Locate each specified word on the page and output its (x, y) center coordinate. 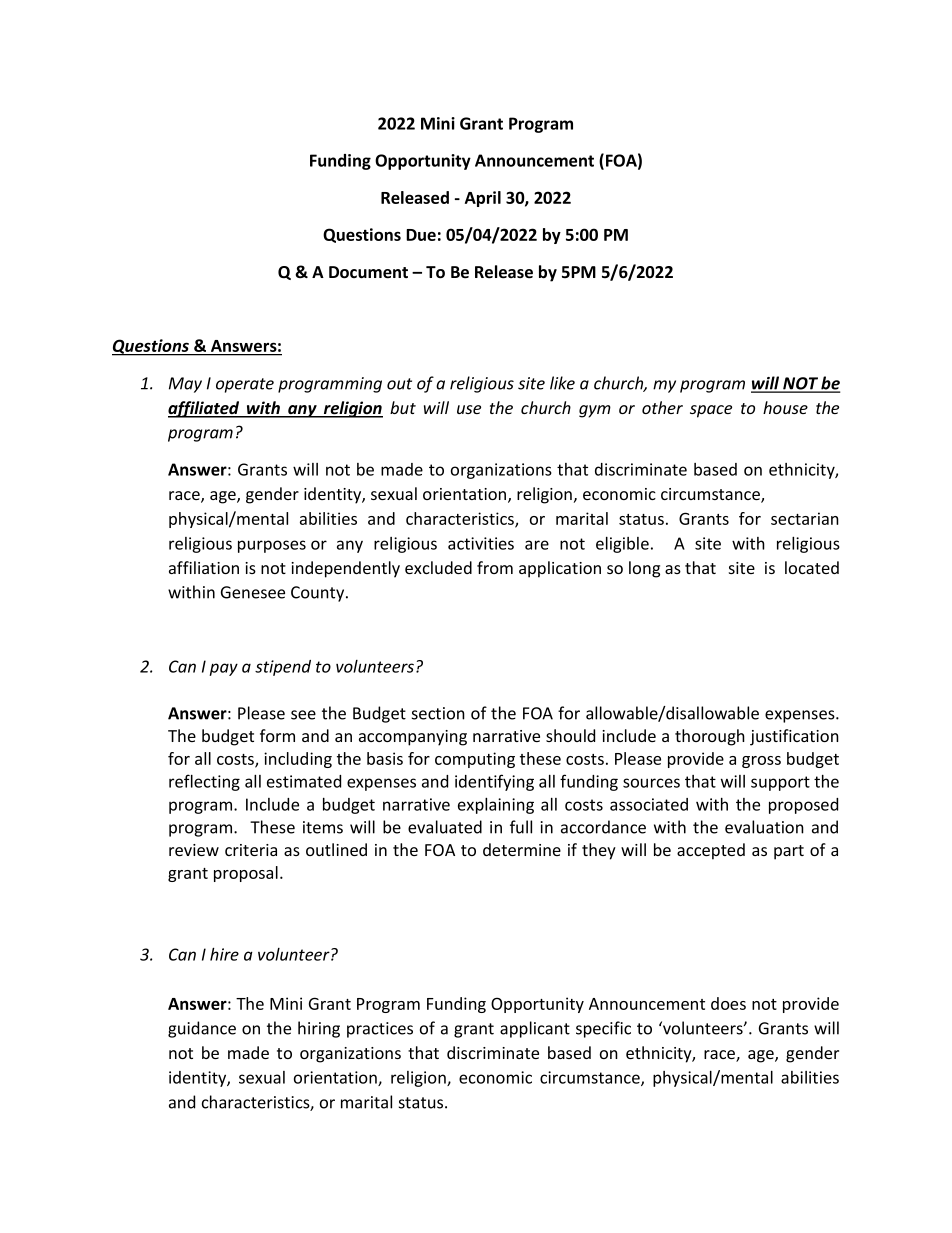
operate (245, 385)
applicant (535, 1029)
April (483, 199)
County (319, 594)
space (711, 411)
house (785, 407)
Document (368, 272)
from (495, 567)
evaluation (764, 827)
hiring (319, 1029)
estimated (304, 781)
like (562, 383)
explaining (496, 805)
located (812, 567)
